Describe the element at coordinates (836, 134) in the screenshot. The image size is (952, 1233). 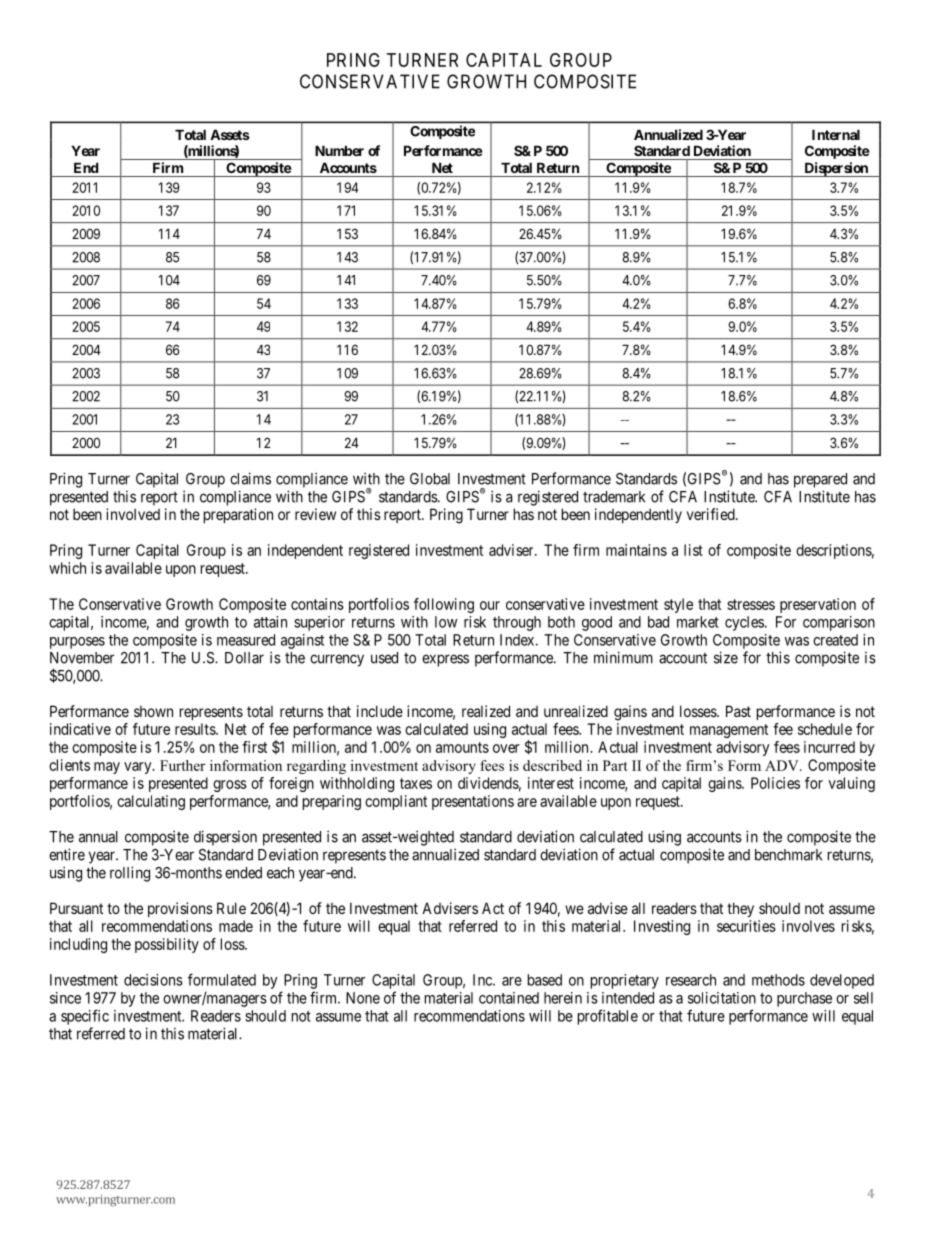
I see `Internal` at that location.
